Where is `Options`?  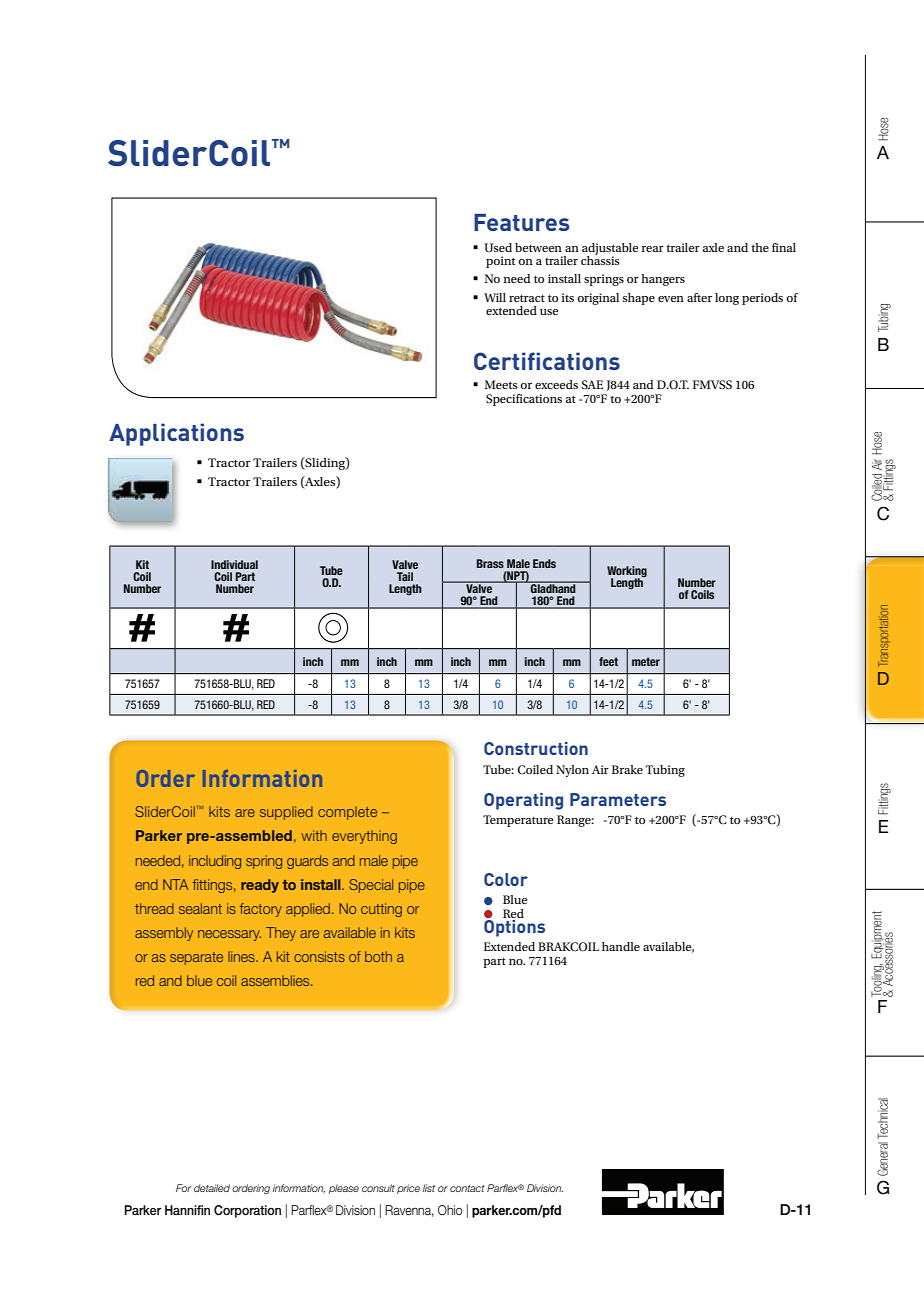
Options is located at coordinates (514, 928).
